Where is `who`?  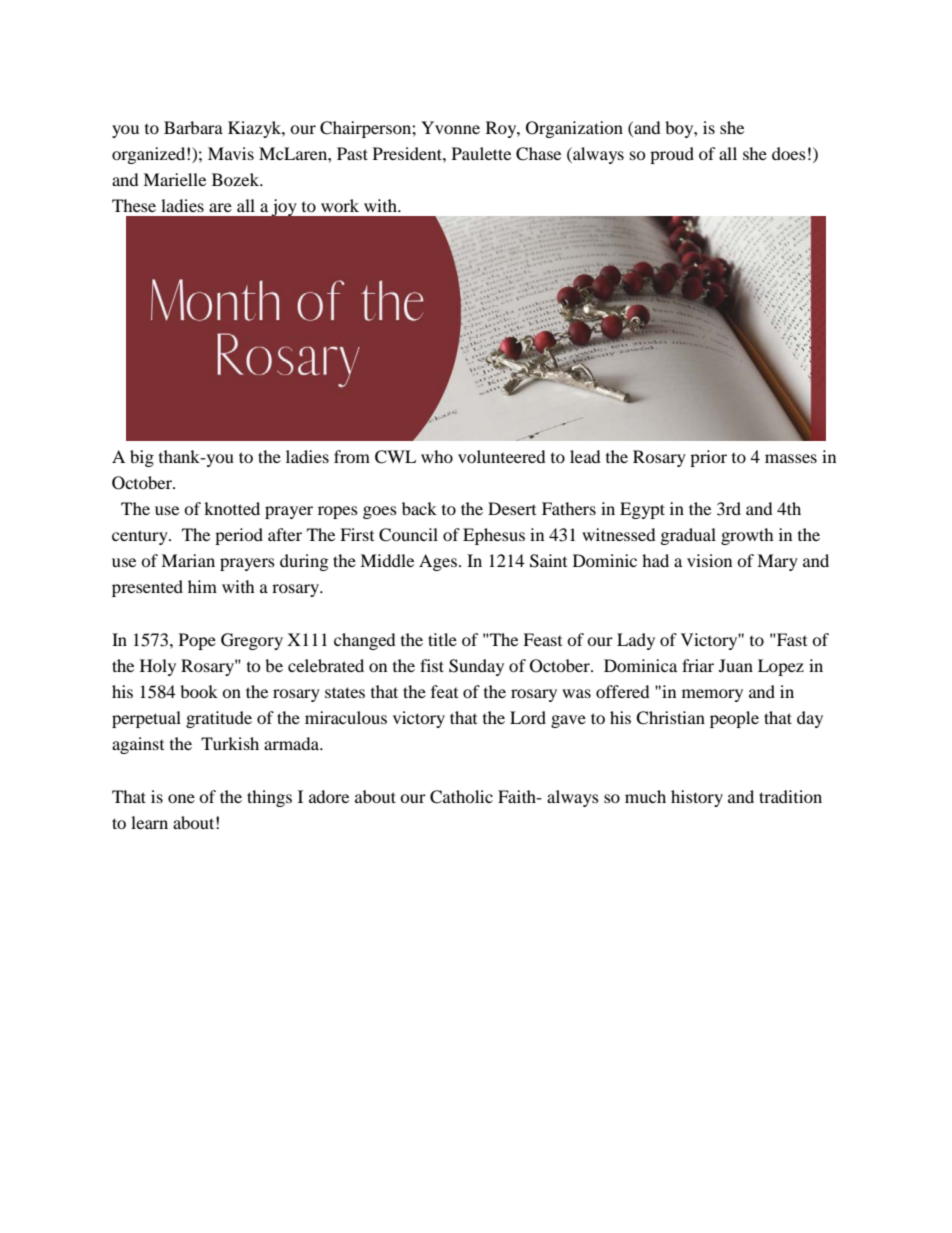 who is located at coordinates (437, 456).
